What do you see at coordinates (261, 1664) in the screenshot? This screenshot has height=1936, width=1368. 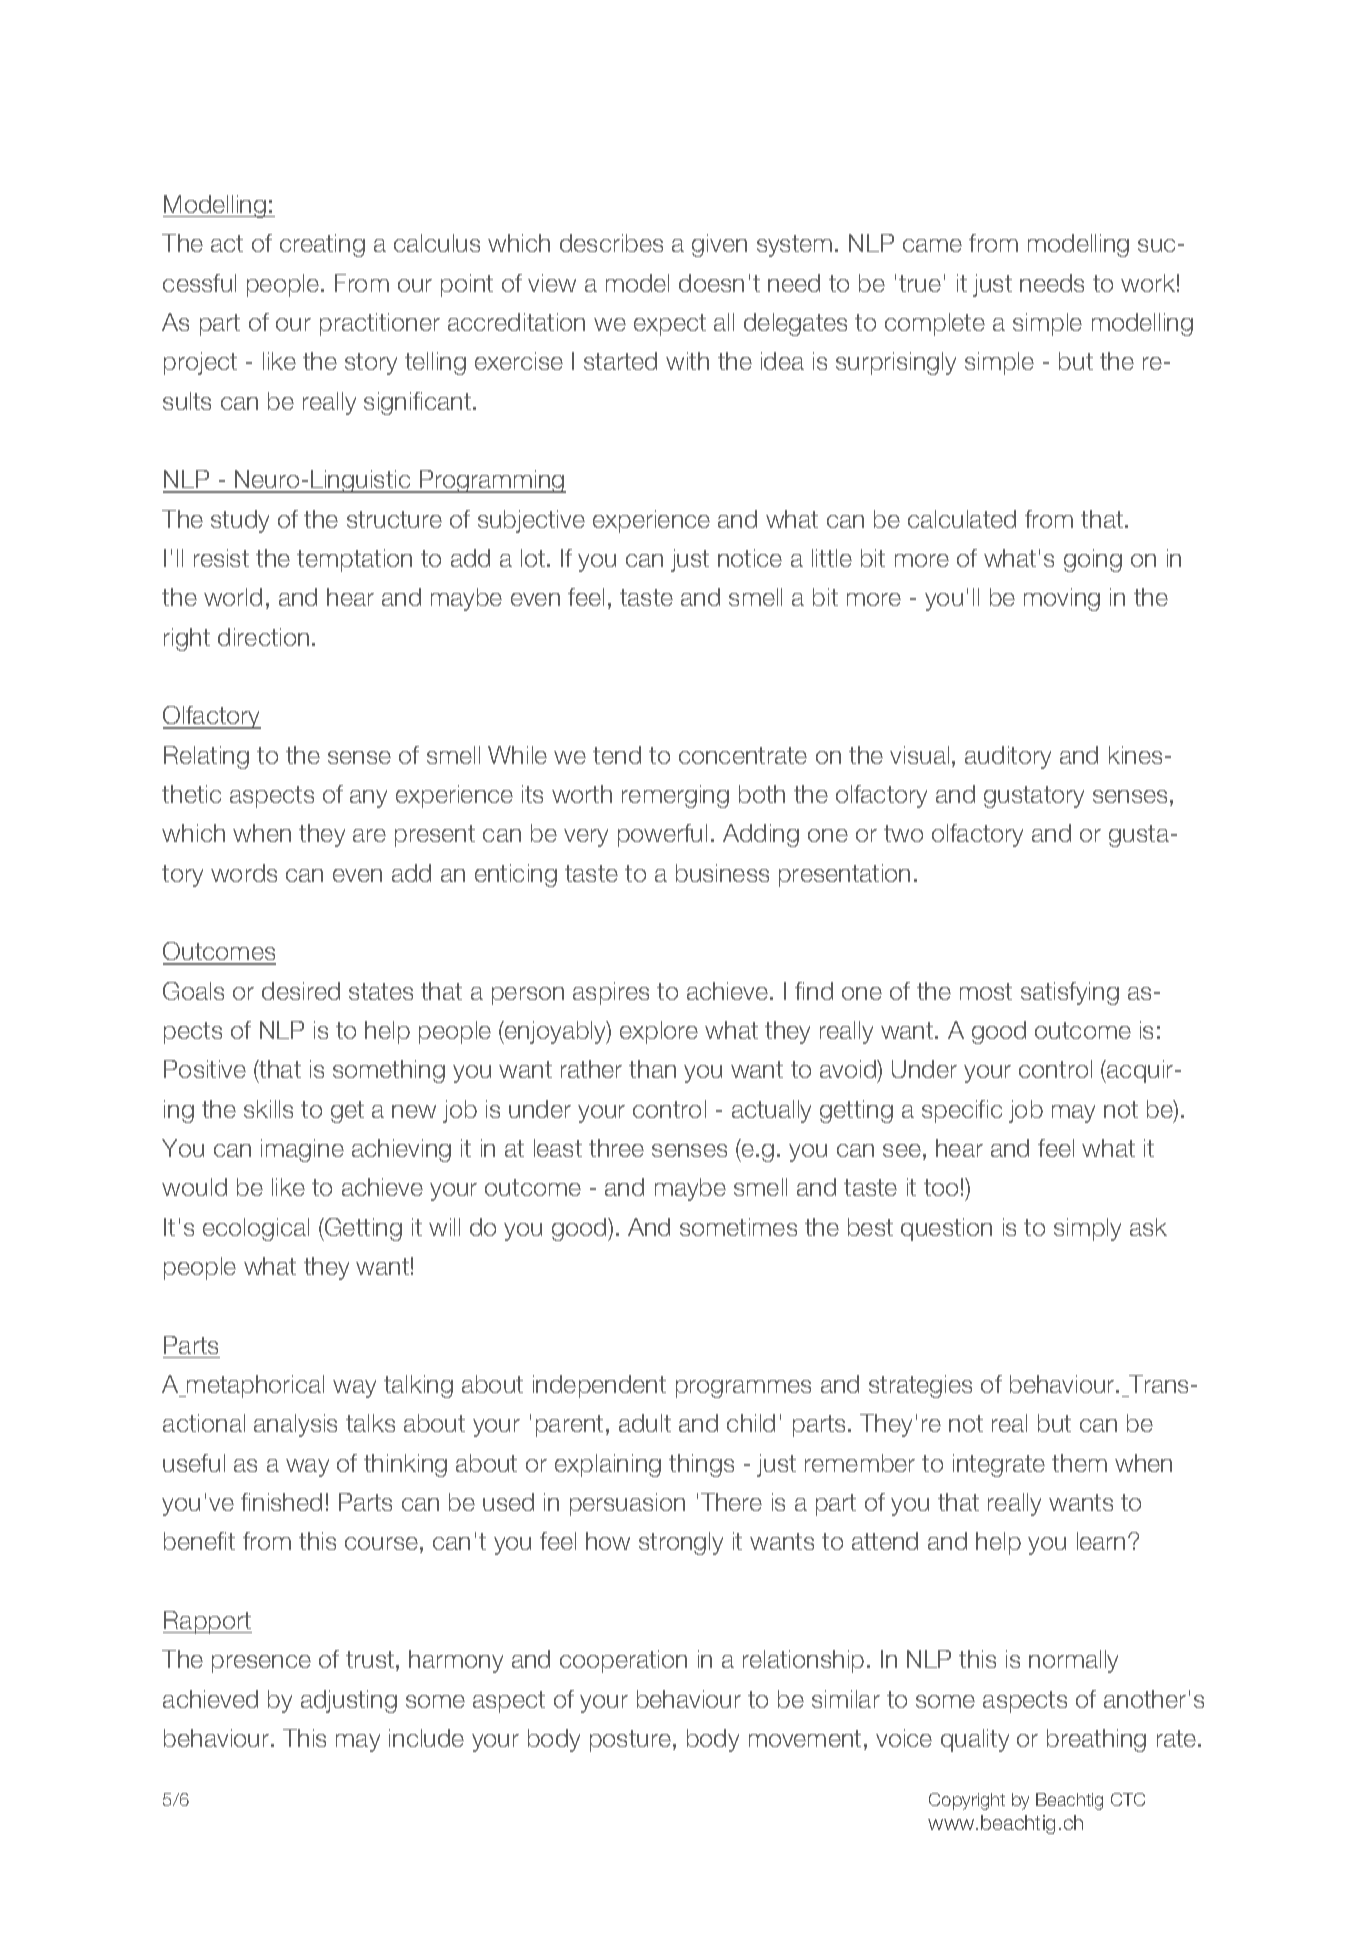 I see `presence` at bounding box center [261, 1664].
